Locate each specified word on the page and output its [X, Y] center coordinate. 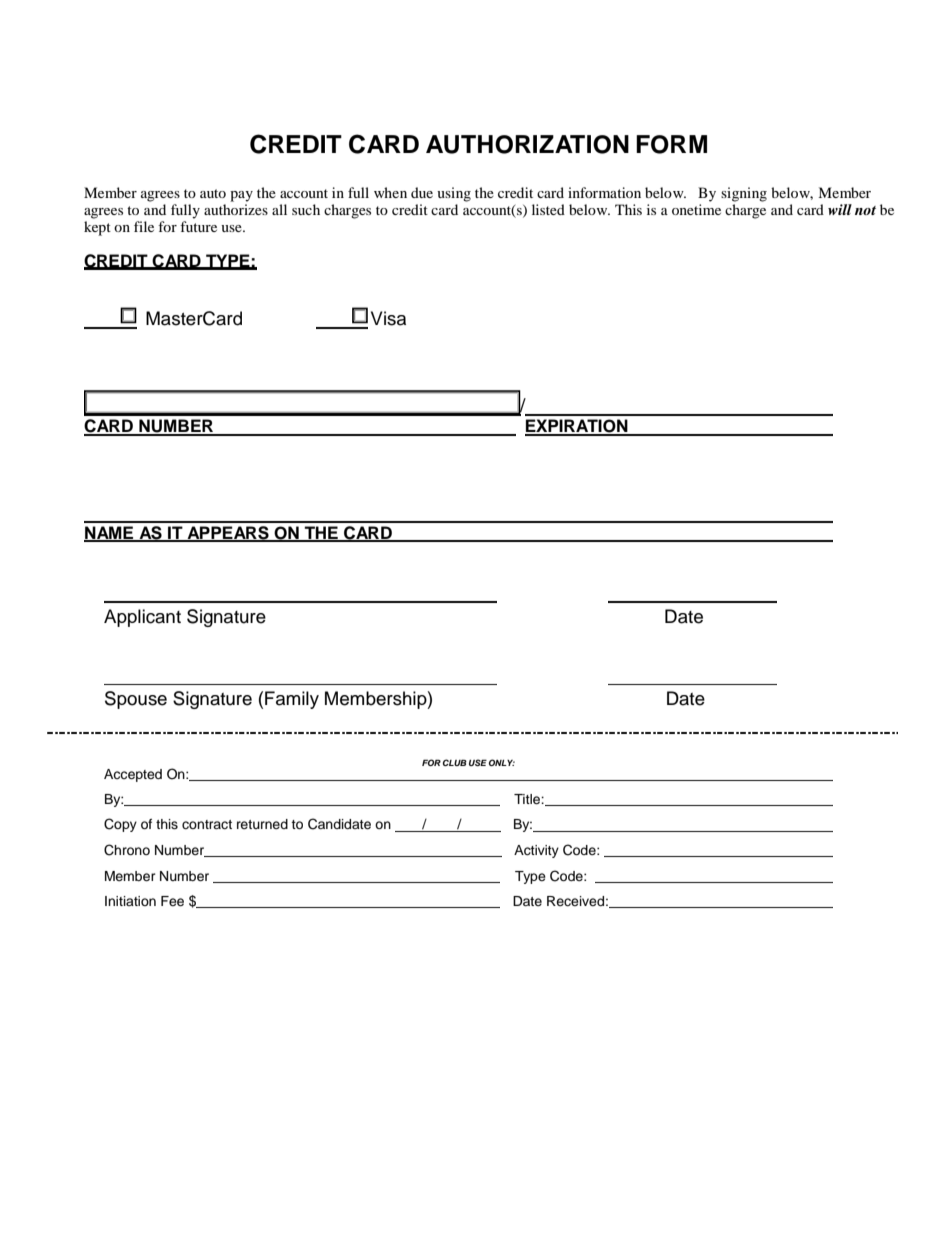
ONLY [502, 762]
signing [744, 194]
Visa [388, 318]
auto [213, 193]
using [454, 194]
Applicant [142, 618]
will [840, 209]
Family [292, 700]
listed [548, 209]
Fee [172, 901]
